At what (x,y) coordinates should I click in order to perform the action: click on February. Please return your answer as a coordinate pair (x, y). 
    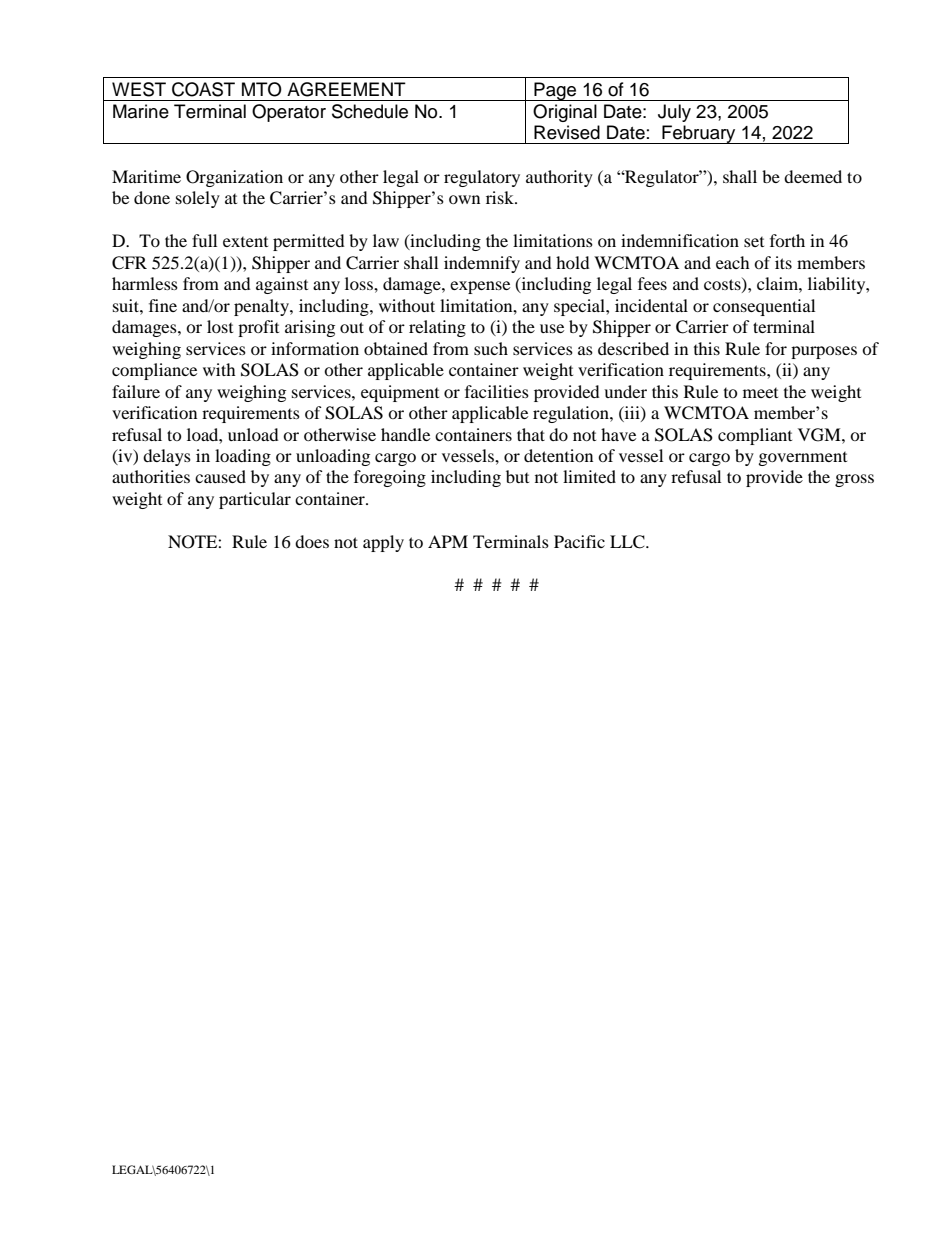
    Looking at the image, I should click on (699, 134).
